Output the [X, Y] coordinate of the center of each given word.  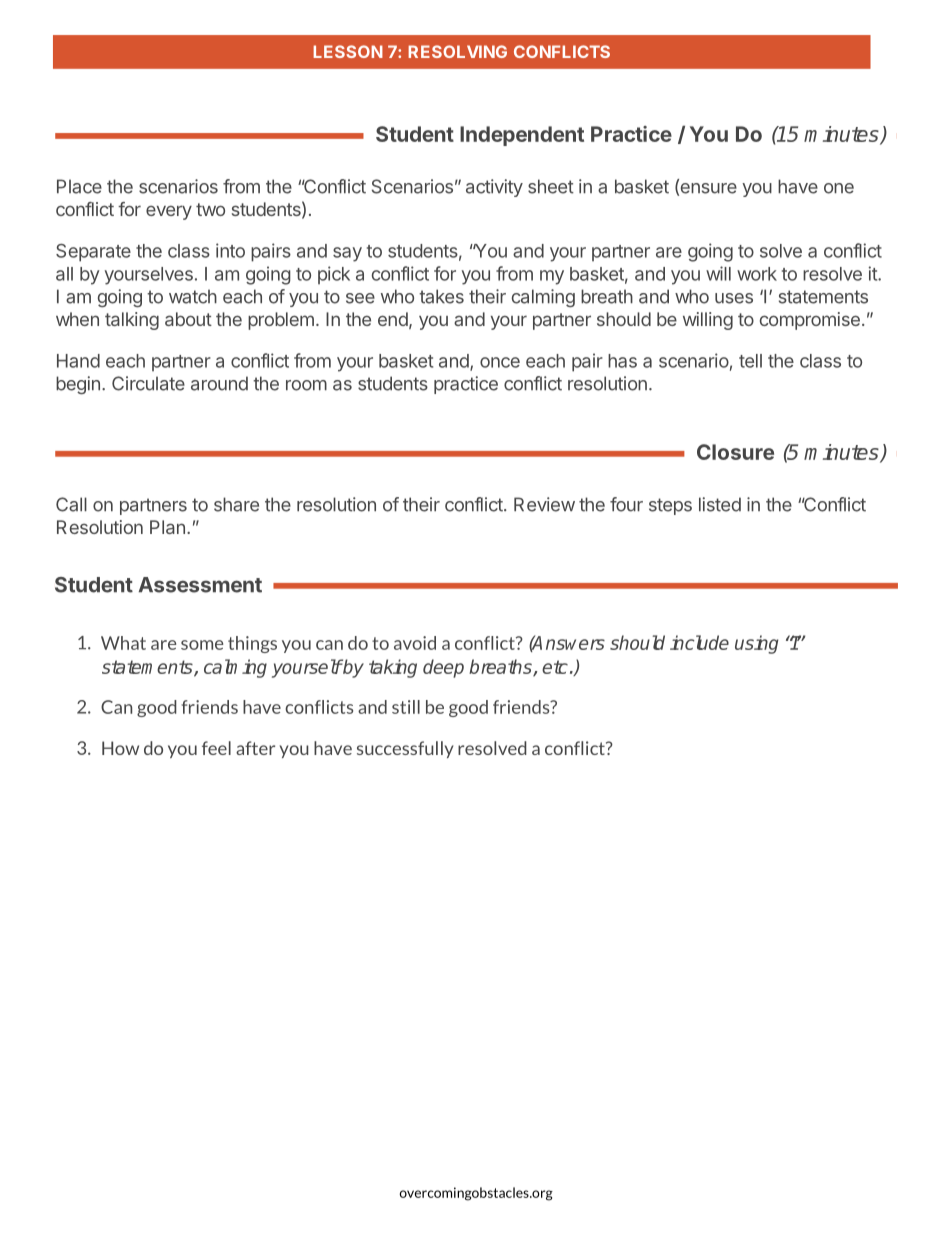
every [169, 212]
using [756, 644]
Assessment [200, 585]
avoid [415, 643]
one [839, 188]
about [188, 319]
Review [544, 504]
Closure [735, 452]
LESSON [348, 51]
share [236, 504]
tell [750, 361]
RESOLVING [457, 51]
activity [494, 188]
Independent [522, 136]
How [120, 748]
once [500, 362]
